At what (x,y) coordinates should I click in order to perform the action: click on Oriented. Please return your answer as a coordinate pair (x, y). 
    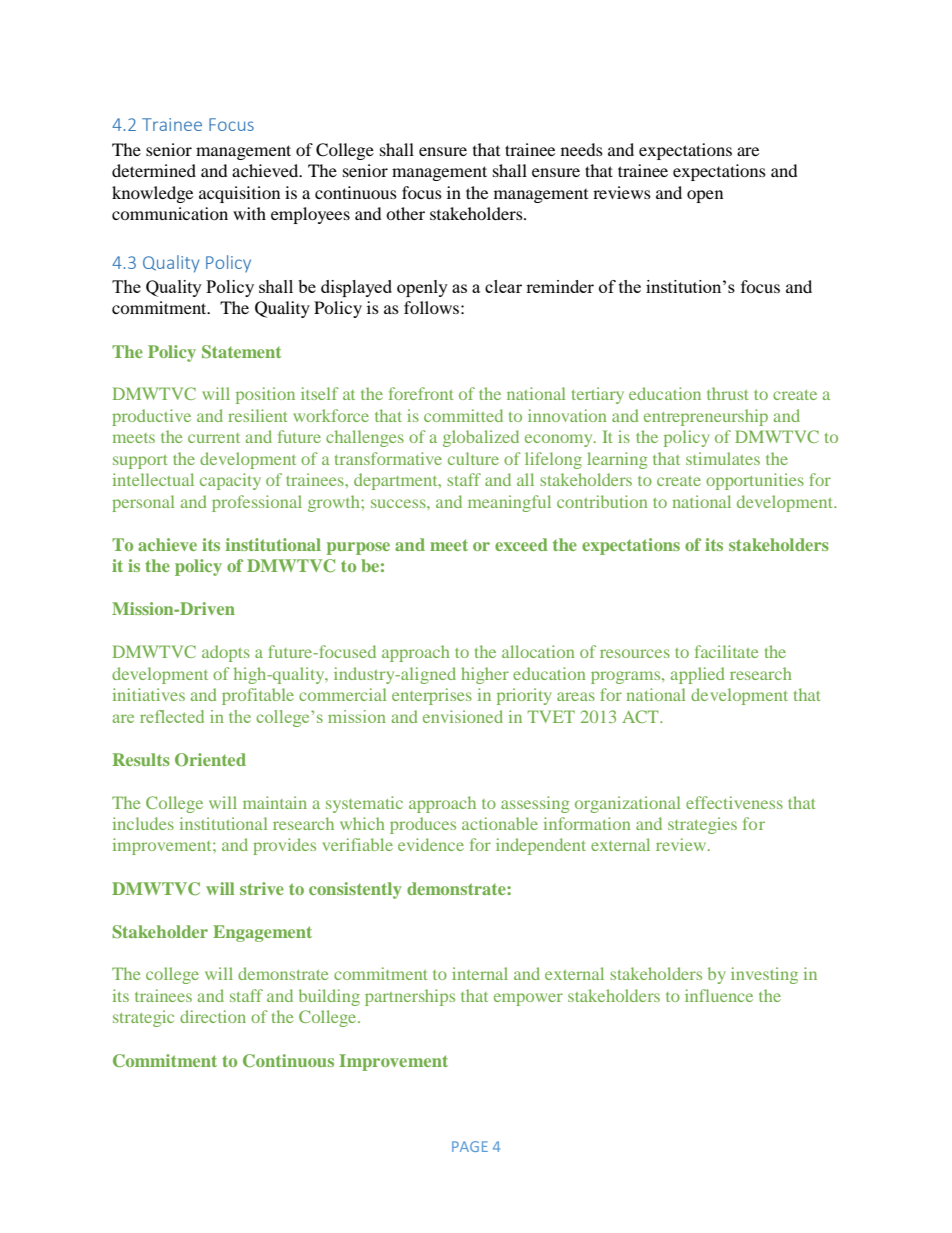
    Looking at the image, I should click on (210, 760).
